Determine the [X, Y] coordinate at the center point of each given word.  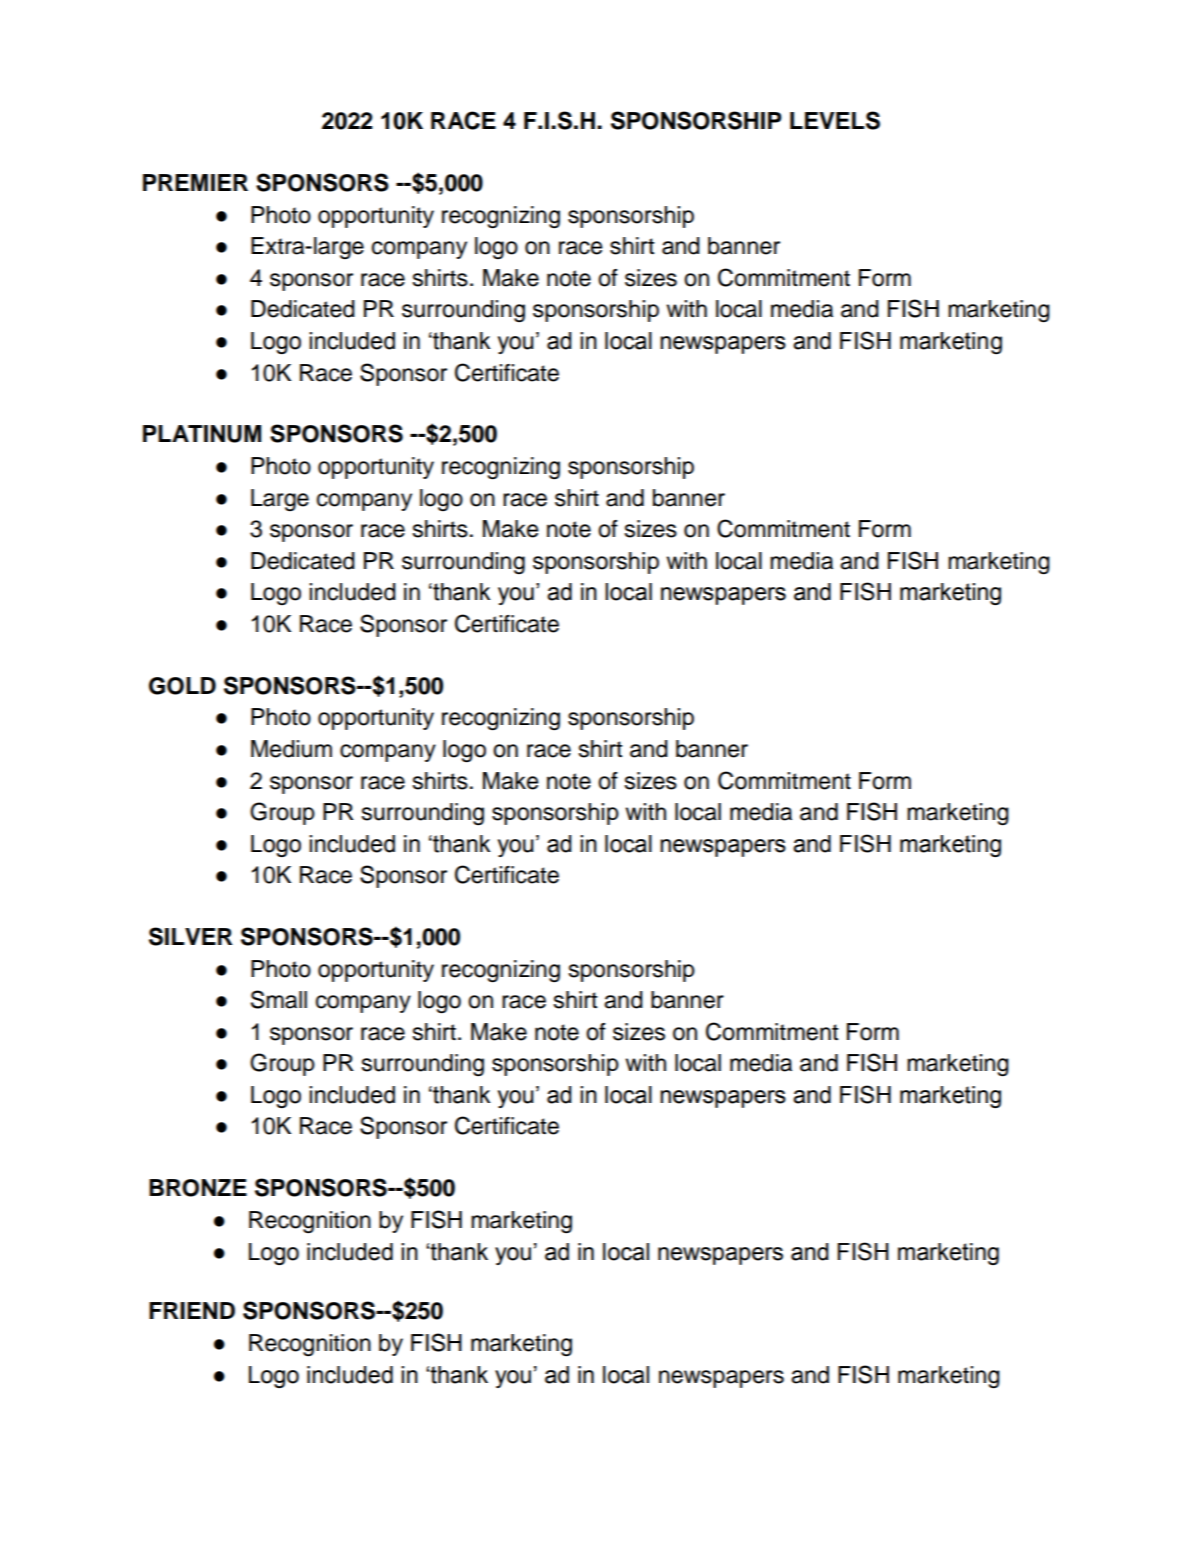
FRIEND [192, 1310]
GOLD [182, 686]
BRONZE [198, 1188]
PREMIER [195, 182]
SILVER [190, 936]
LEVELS [835, 120]
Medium [291, 749]
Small [279, 999]
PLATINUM [202, 434]
